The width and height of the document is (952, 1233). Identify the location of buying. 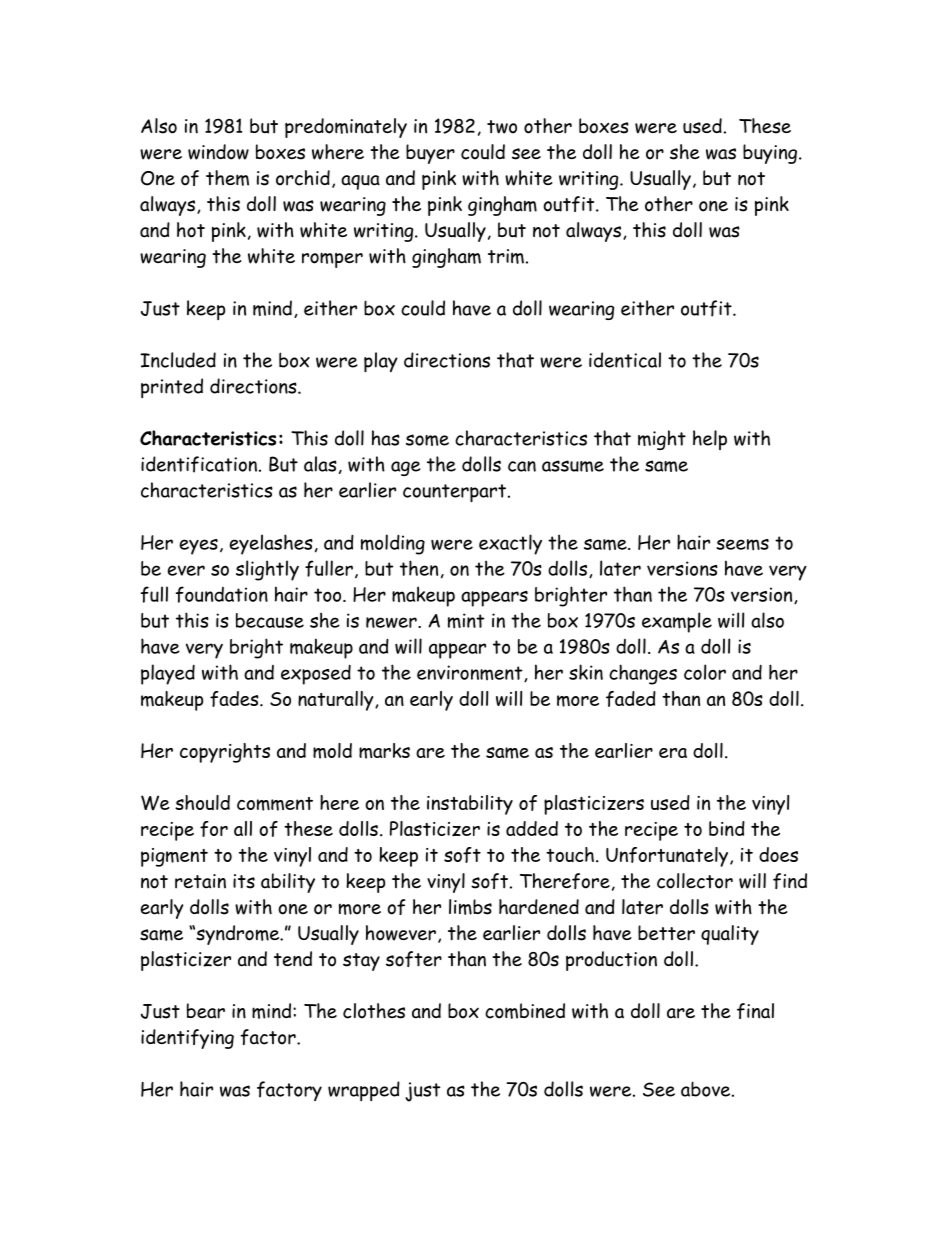
(770, 154).
